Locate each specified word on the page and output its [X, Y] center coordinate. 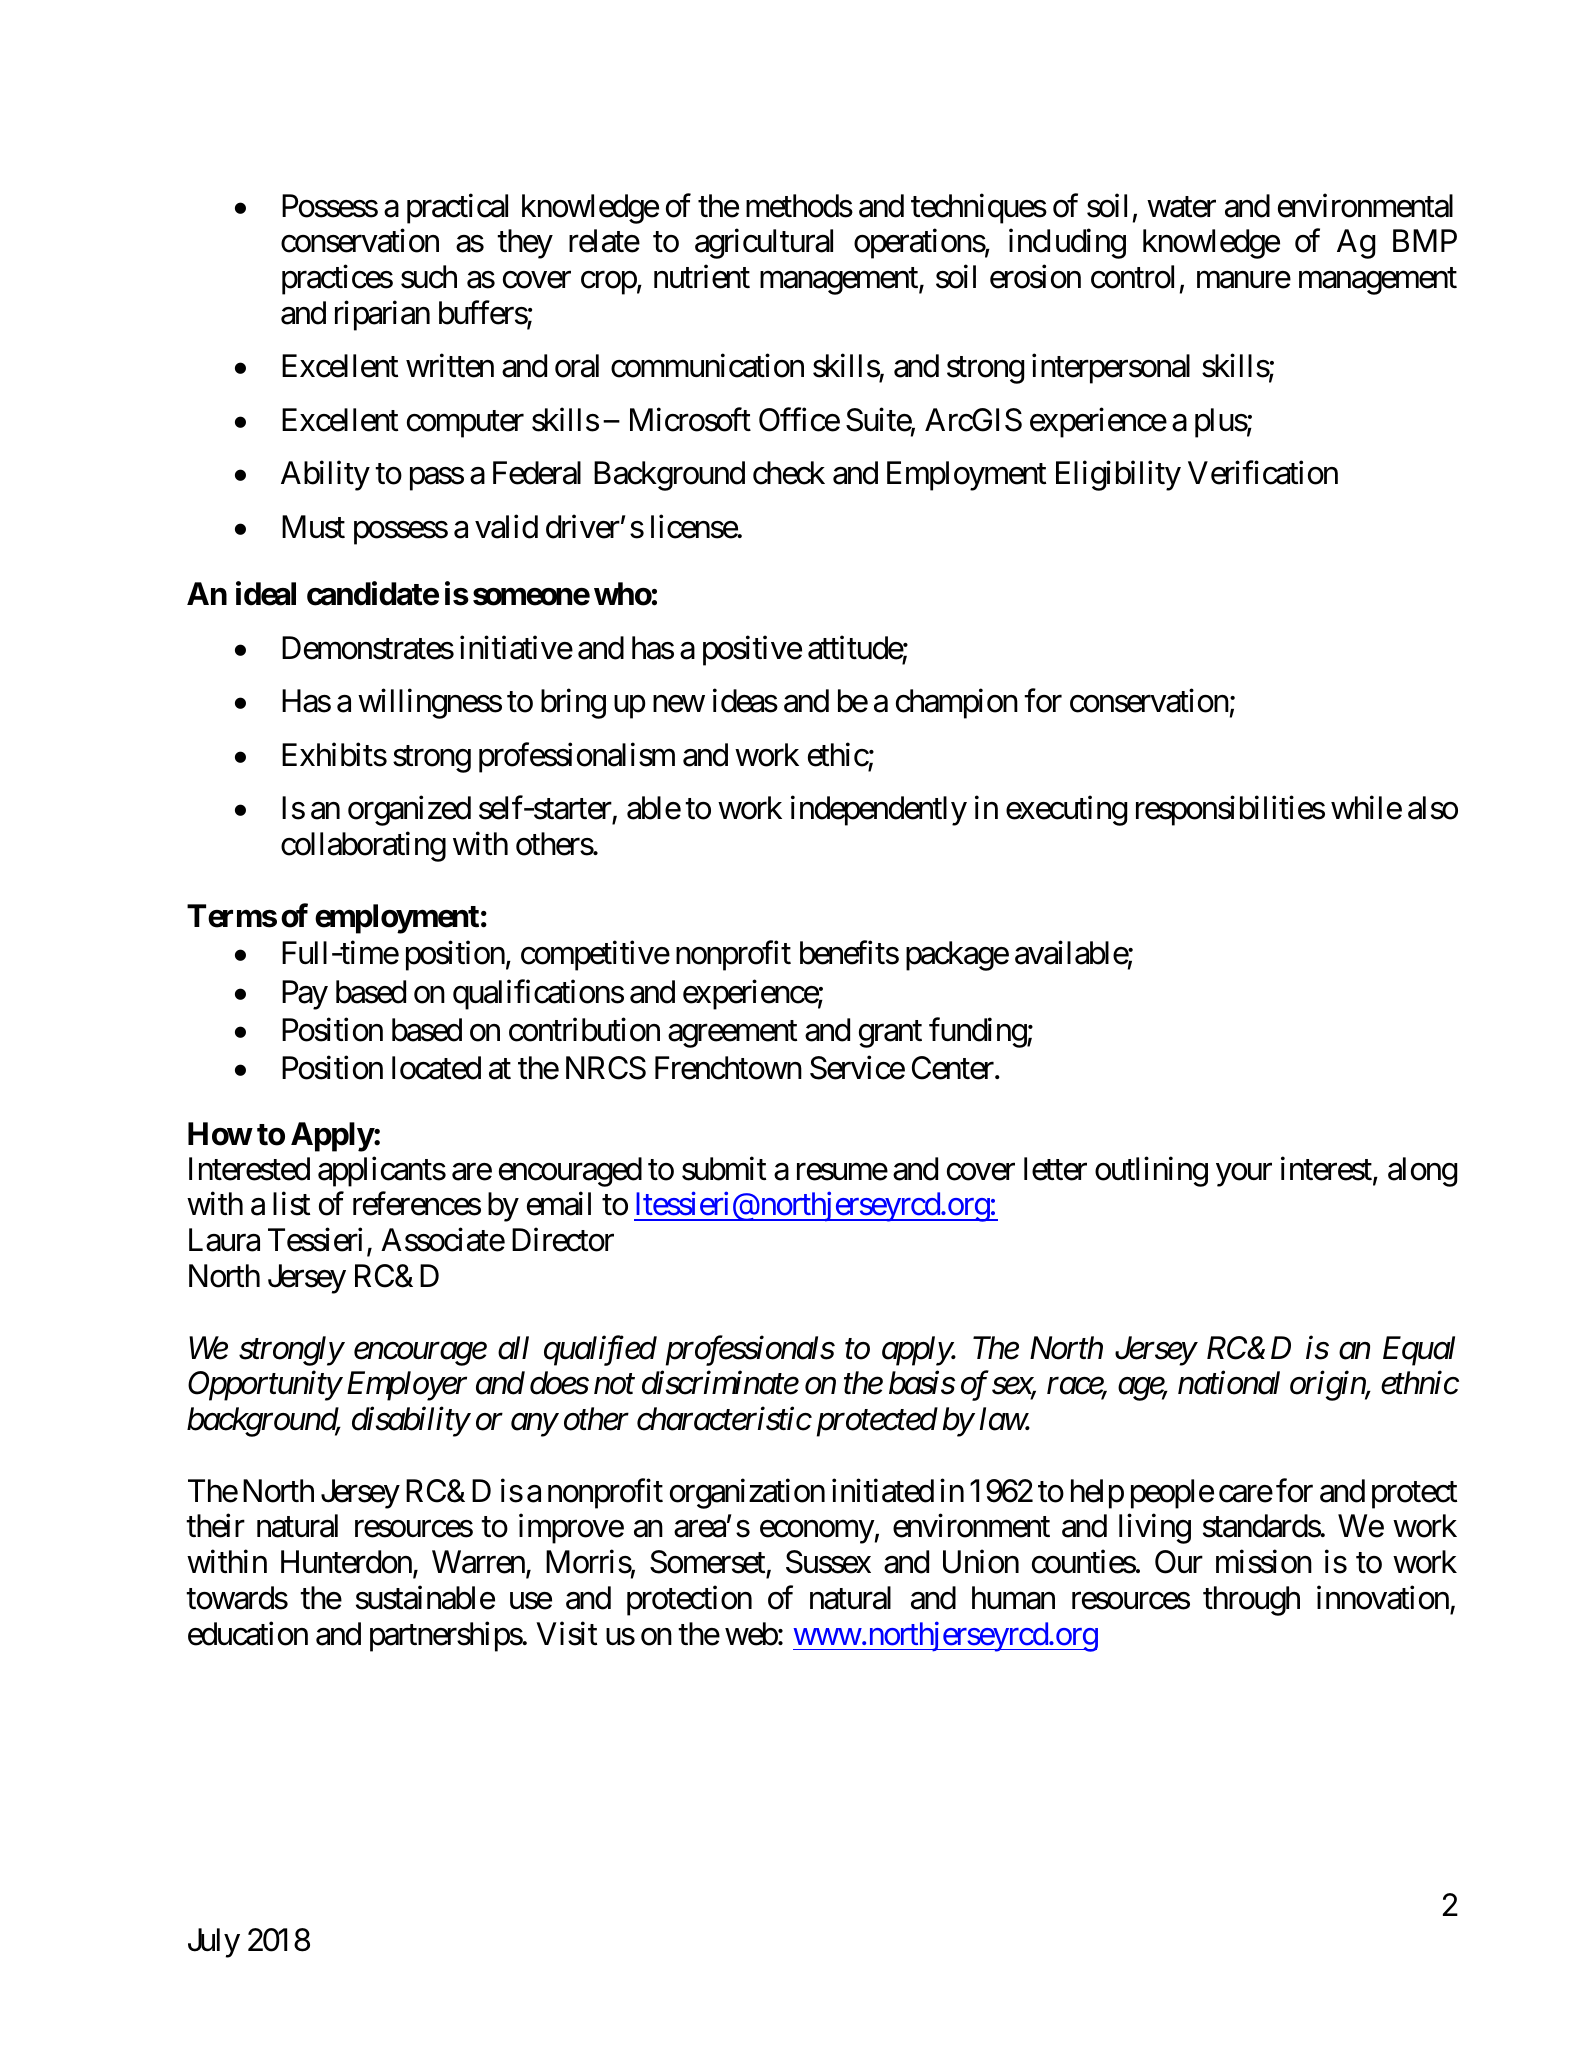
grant [890, 1034]
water [1181, 207]
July [214, 1943]
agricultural [764, 244]
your [1244, 1175]
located [436, 1068]
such [429, 277]
